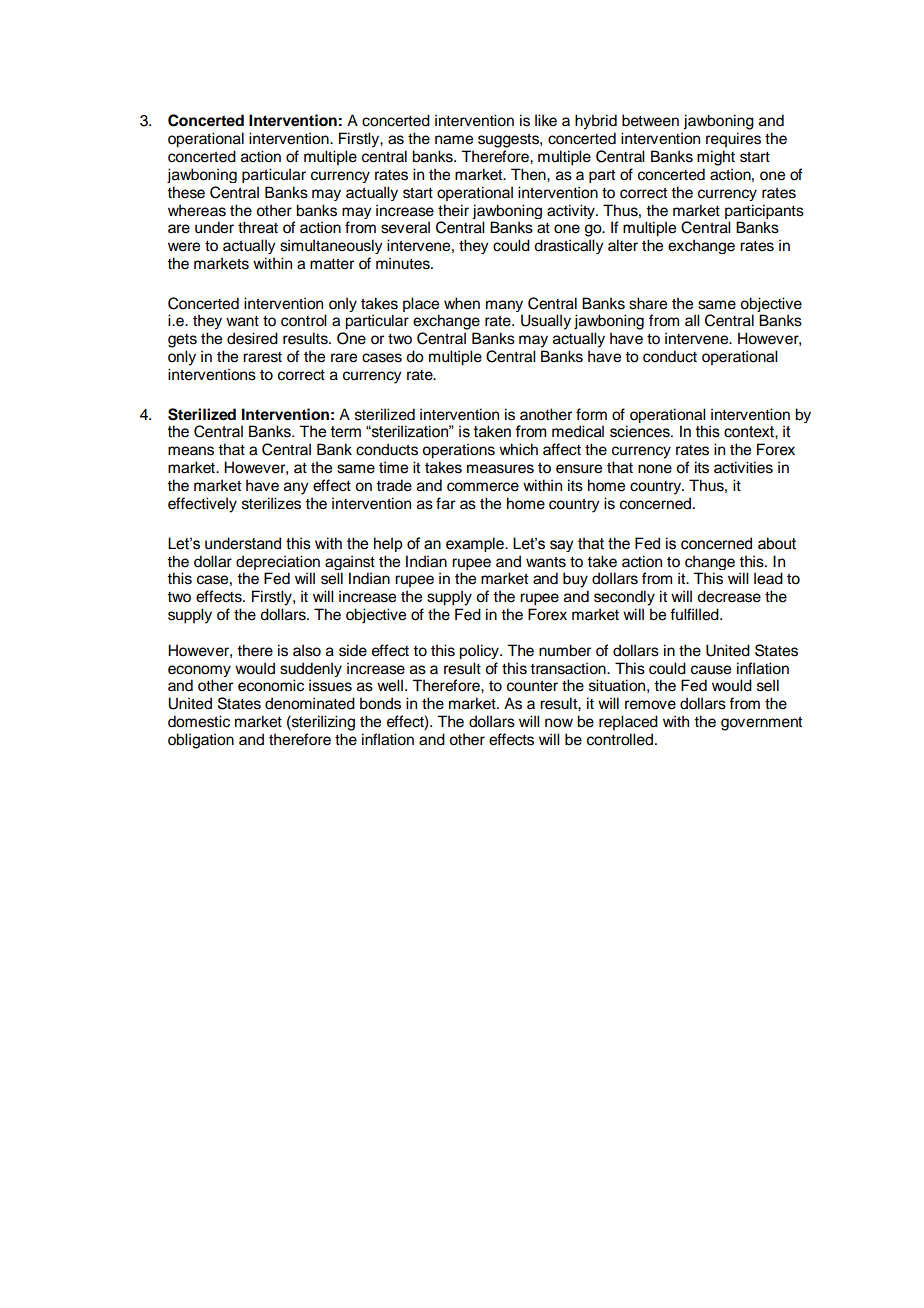 This screenshot has height=1308, width=924. I want to click on name, so click(454, 140).
